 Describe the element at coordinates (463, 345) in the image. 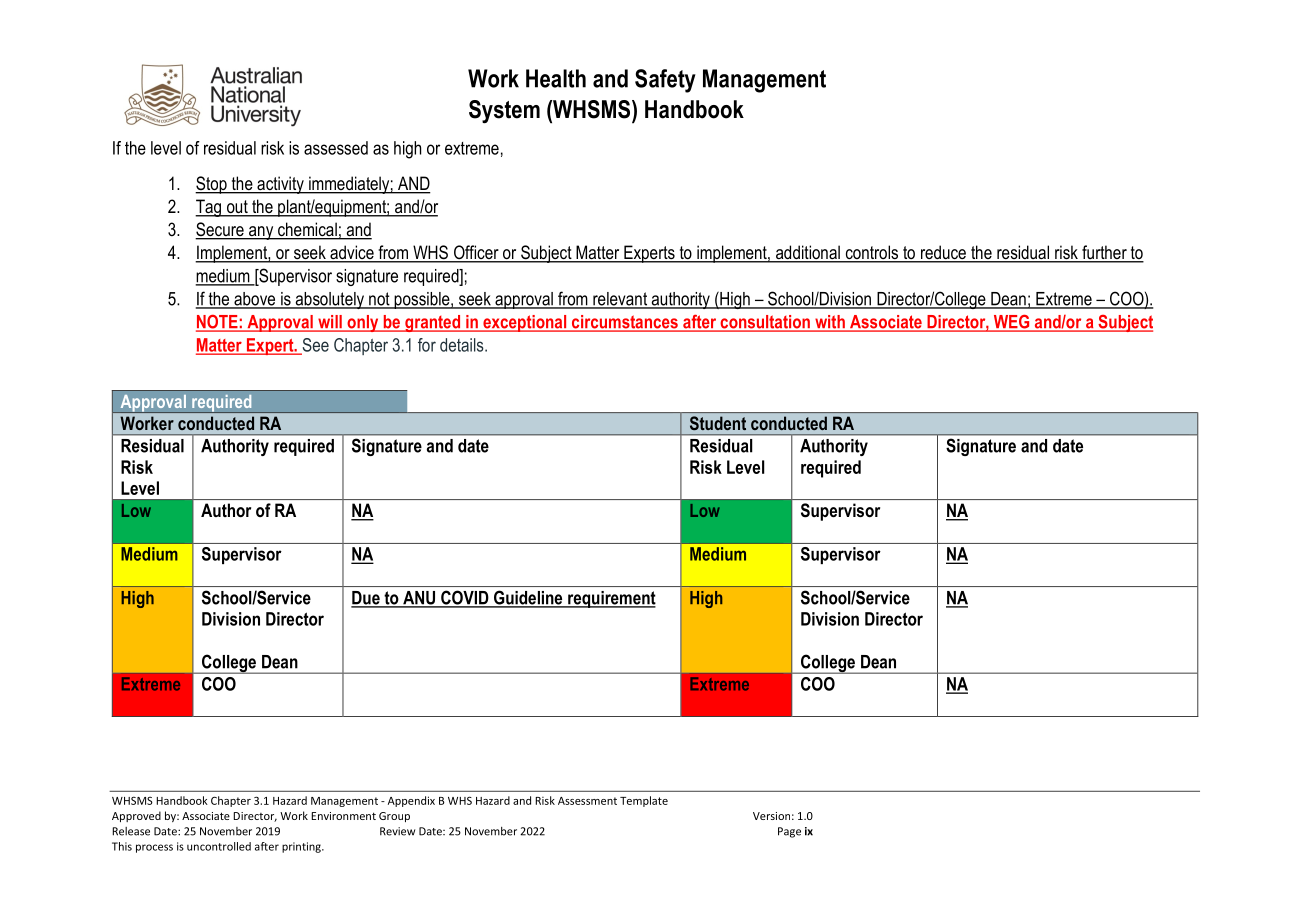

I see `details` at that location.
